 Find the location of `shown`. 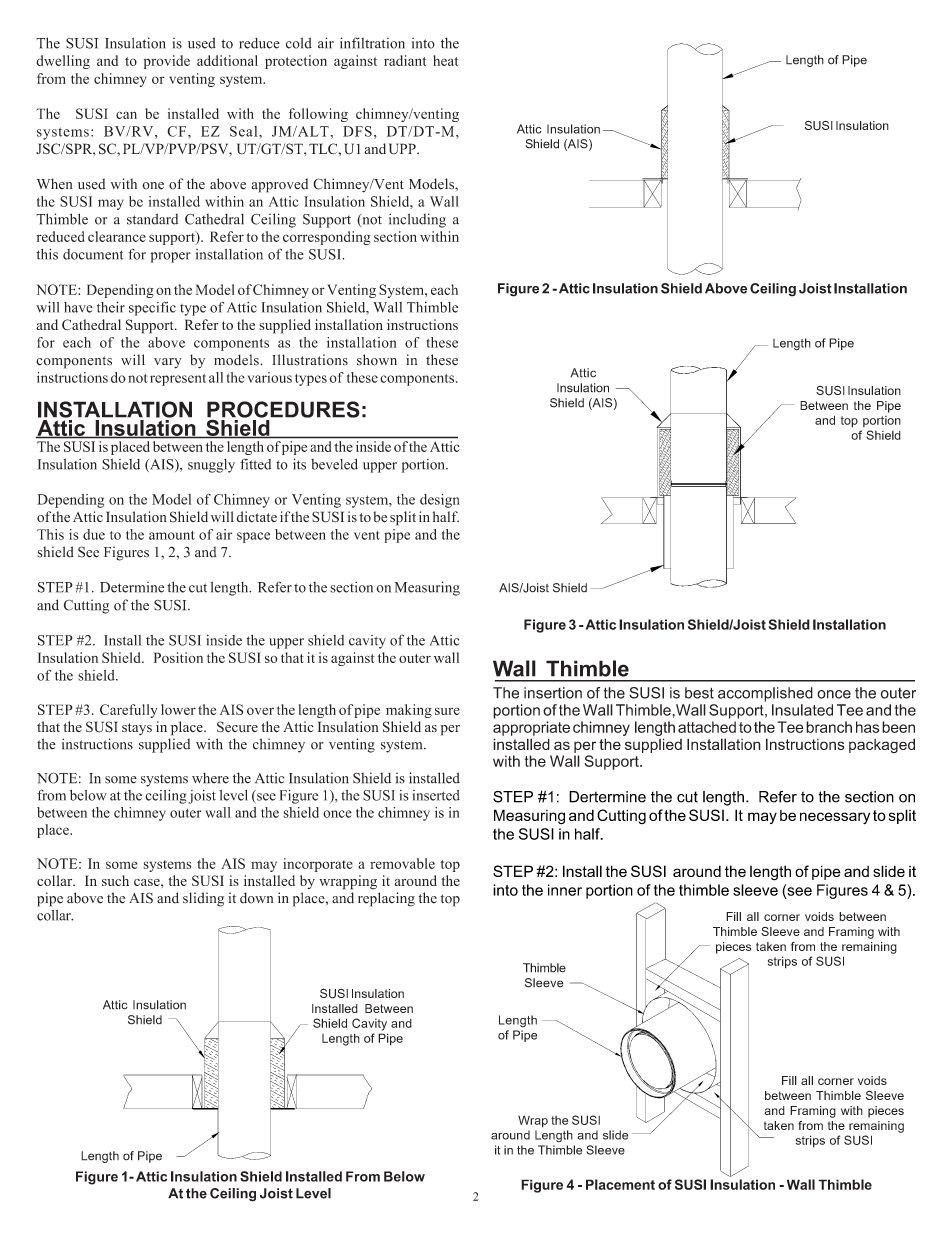

shown is located at coordinates (377, 360).
